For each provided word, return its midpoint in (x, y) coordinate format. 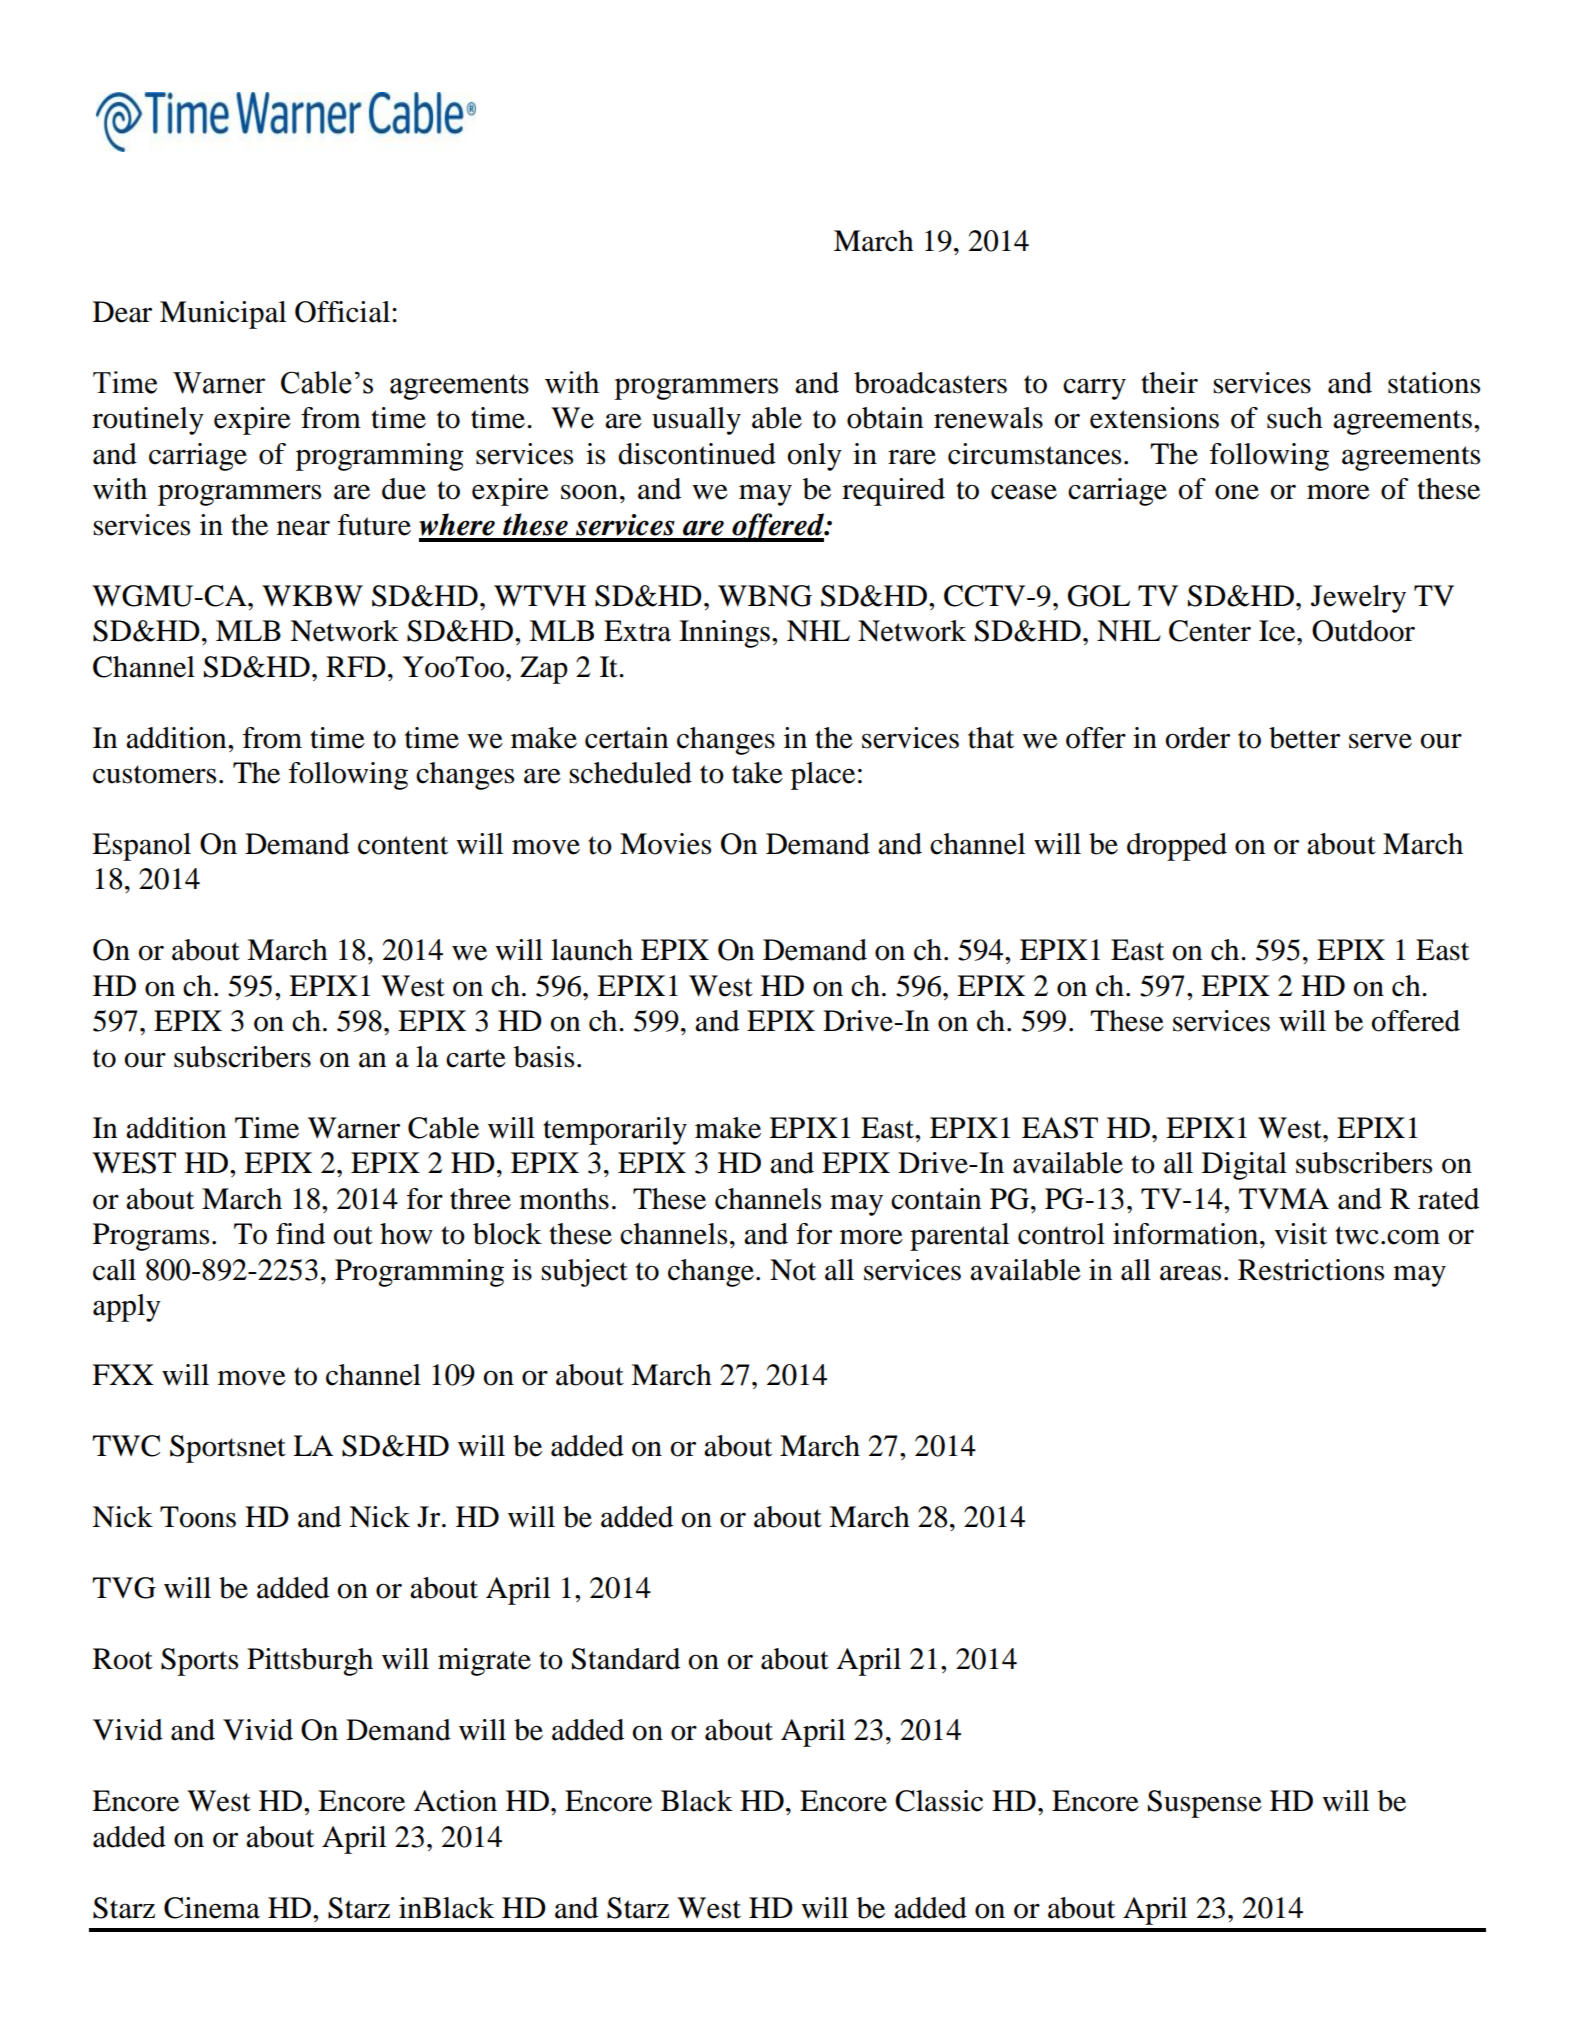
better (1304, 738)
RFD (356, 666)
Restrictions (1311, 1270)
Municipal (223, 315)
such (1295, 418)
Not (793, 1270)
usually (696, 421)
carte (476, 1058)
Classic (939, 1801)
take (757, 773)
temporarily (615, 1131)
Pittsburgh (310, 1662)
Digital (1244, 1166)
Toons (198, 1517)
